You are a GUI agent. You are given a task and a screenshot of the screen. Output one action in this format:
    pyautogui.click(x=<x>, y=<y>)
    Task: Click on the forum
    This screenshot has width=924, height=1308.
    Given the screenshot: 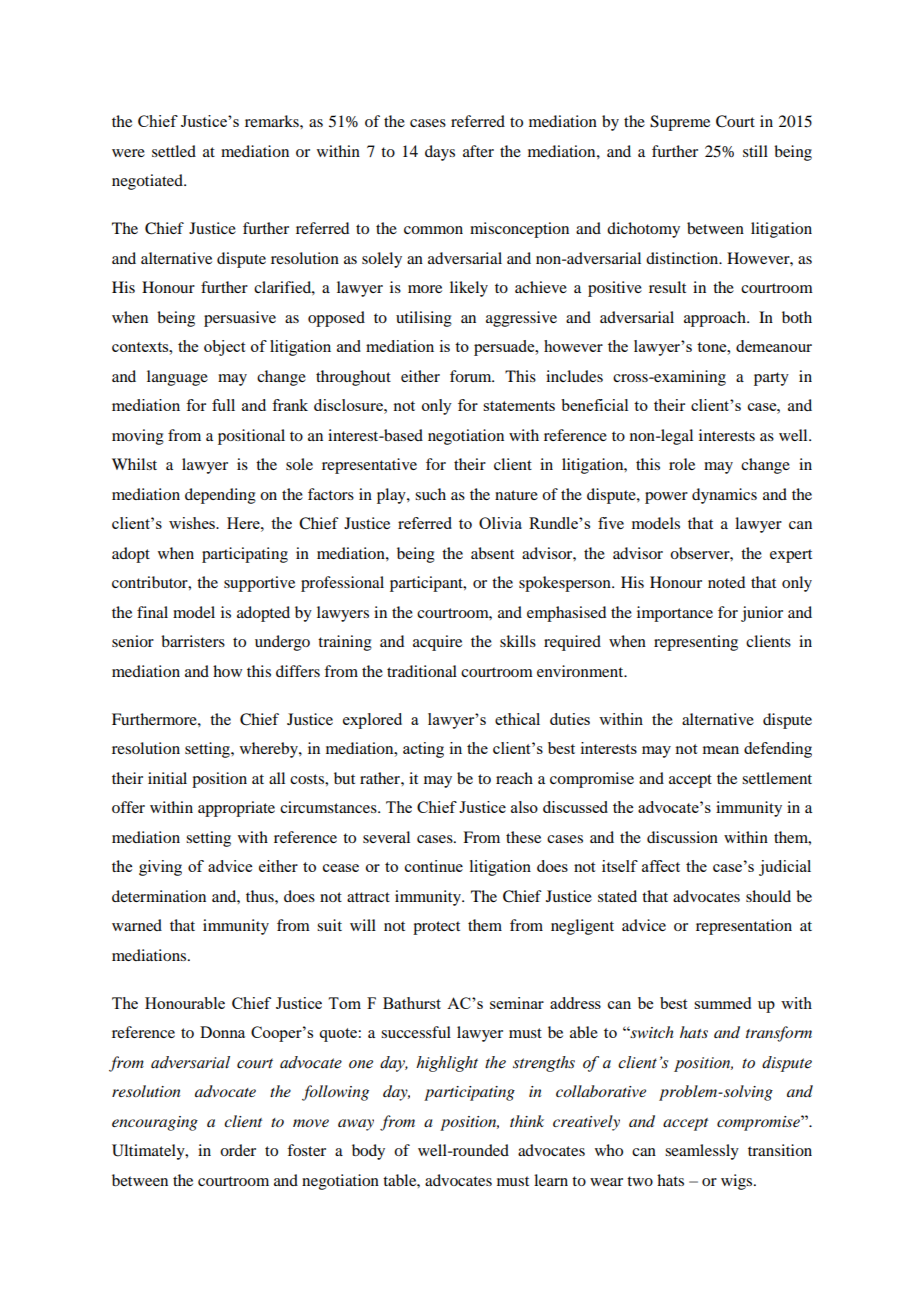 What is the action you would take?
    pyautogui.click(x=472, y=376)
